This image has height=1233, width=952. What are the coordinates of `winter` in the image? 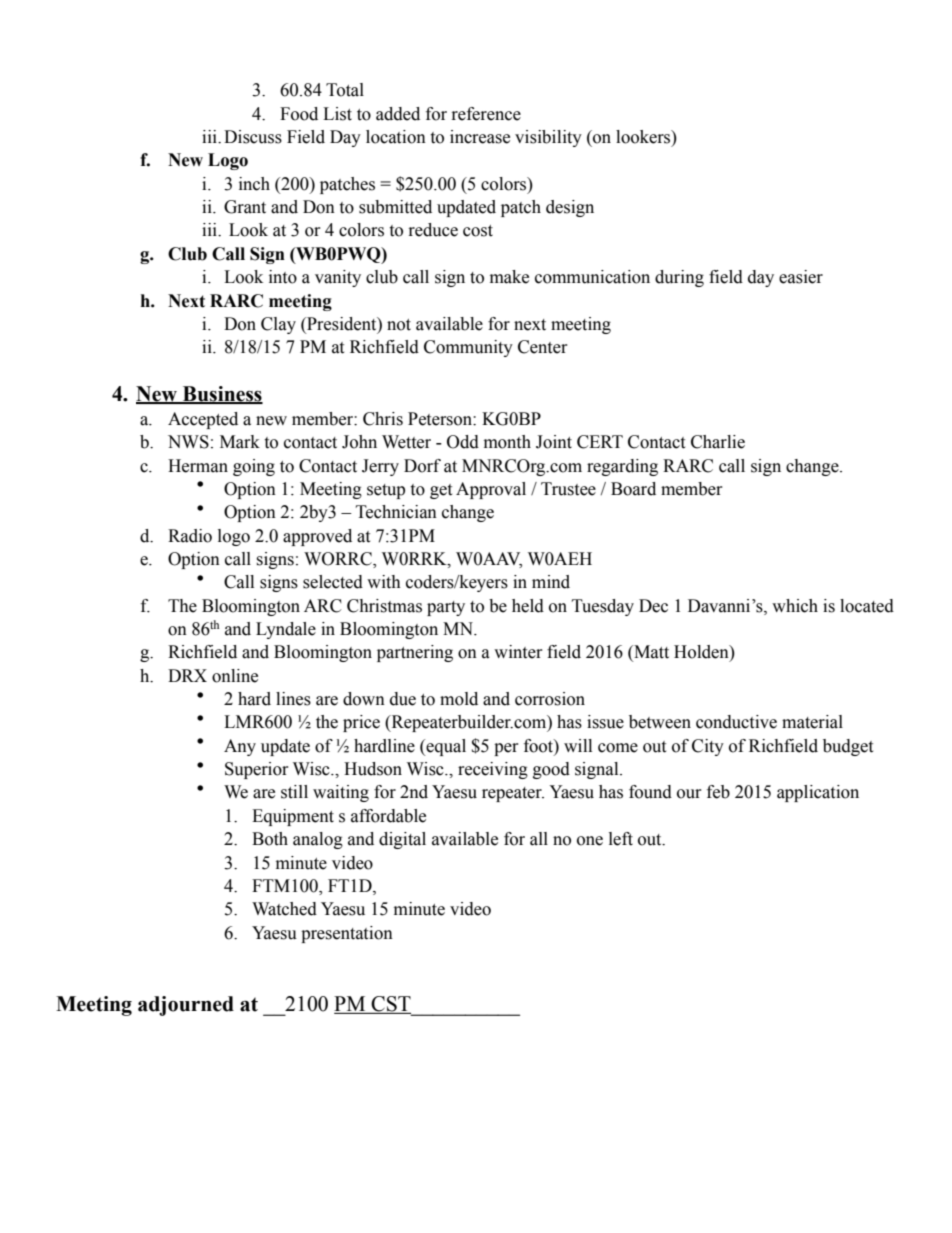 It's located at (518, 652).
